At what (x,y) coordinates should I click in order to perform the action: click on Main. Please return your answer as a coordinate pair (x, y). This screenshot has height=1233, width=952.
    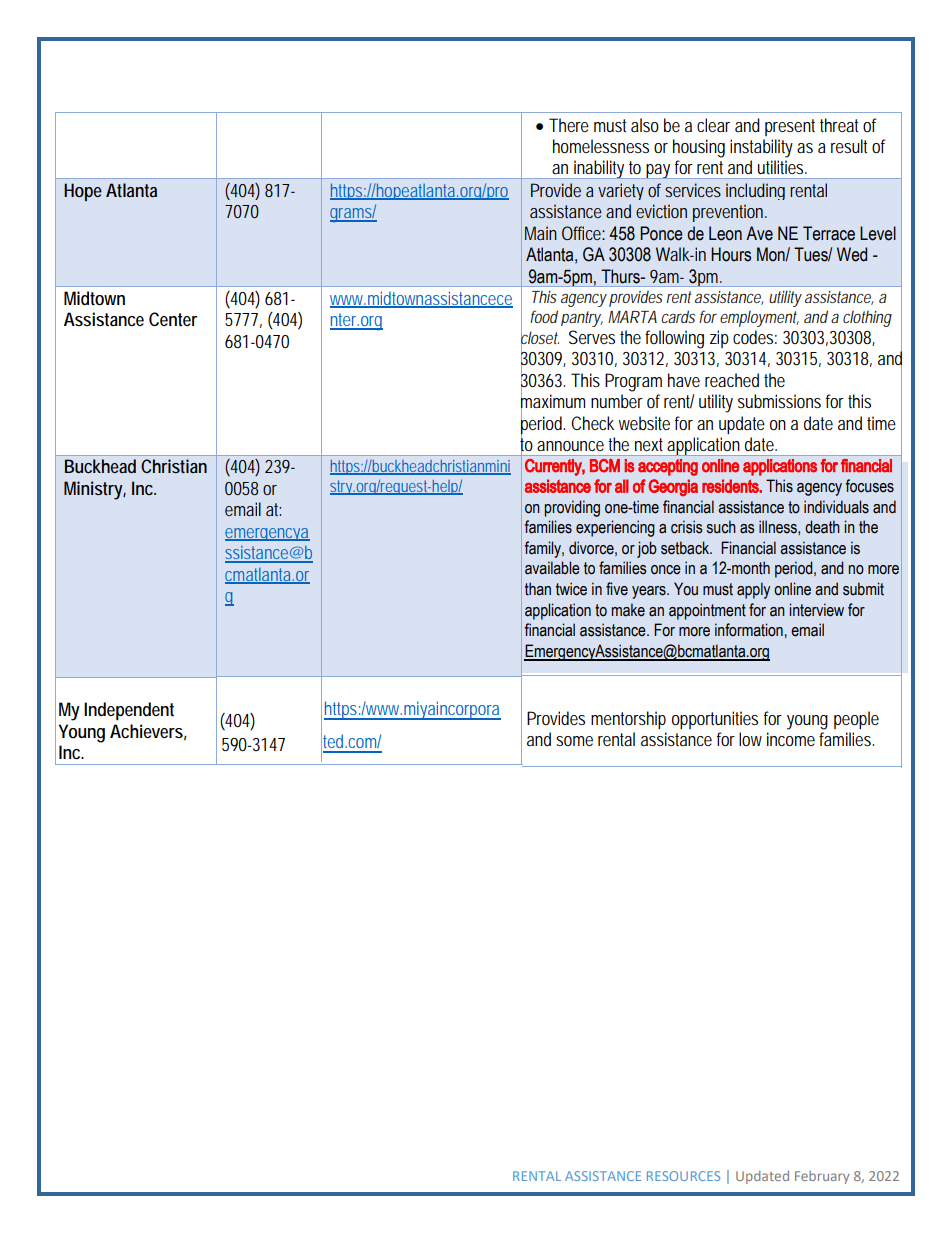
    Looking at the image, I should click on (541, 233).
